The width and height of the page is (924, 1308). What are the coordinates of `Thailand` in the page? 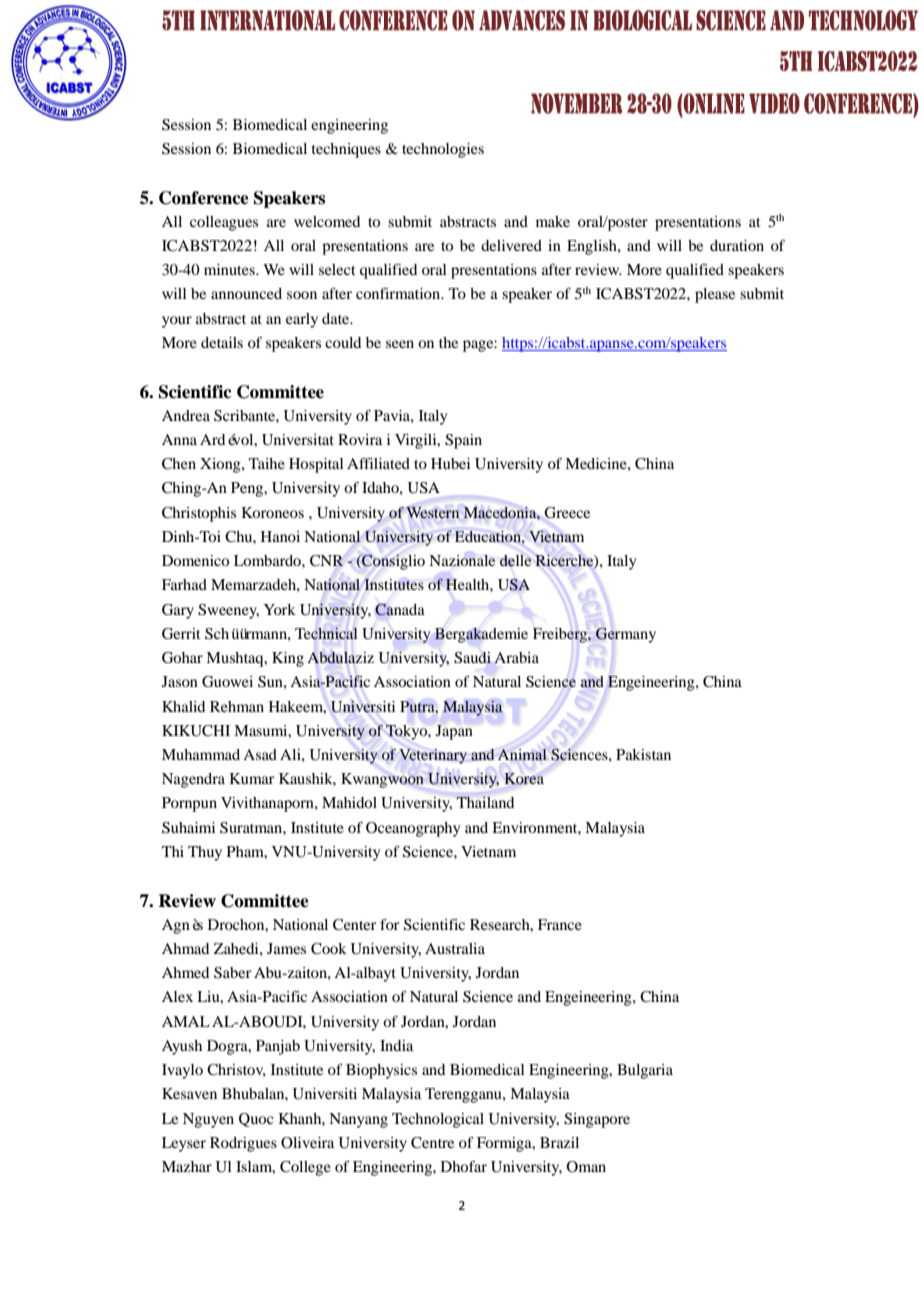 It's located at (485, 802).
